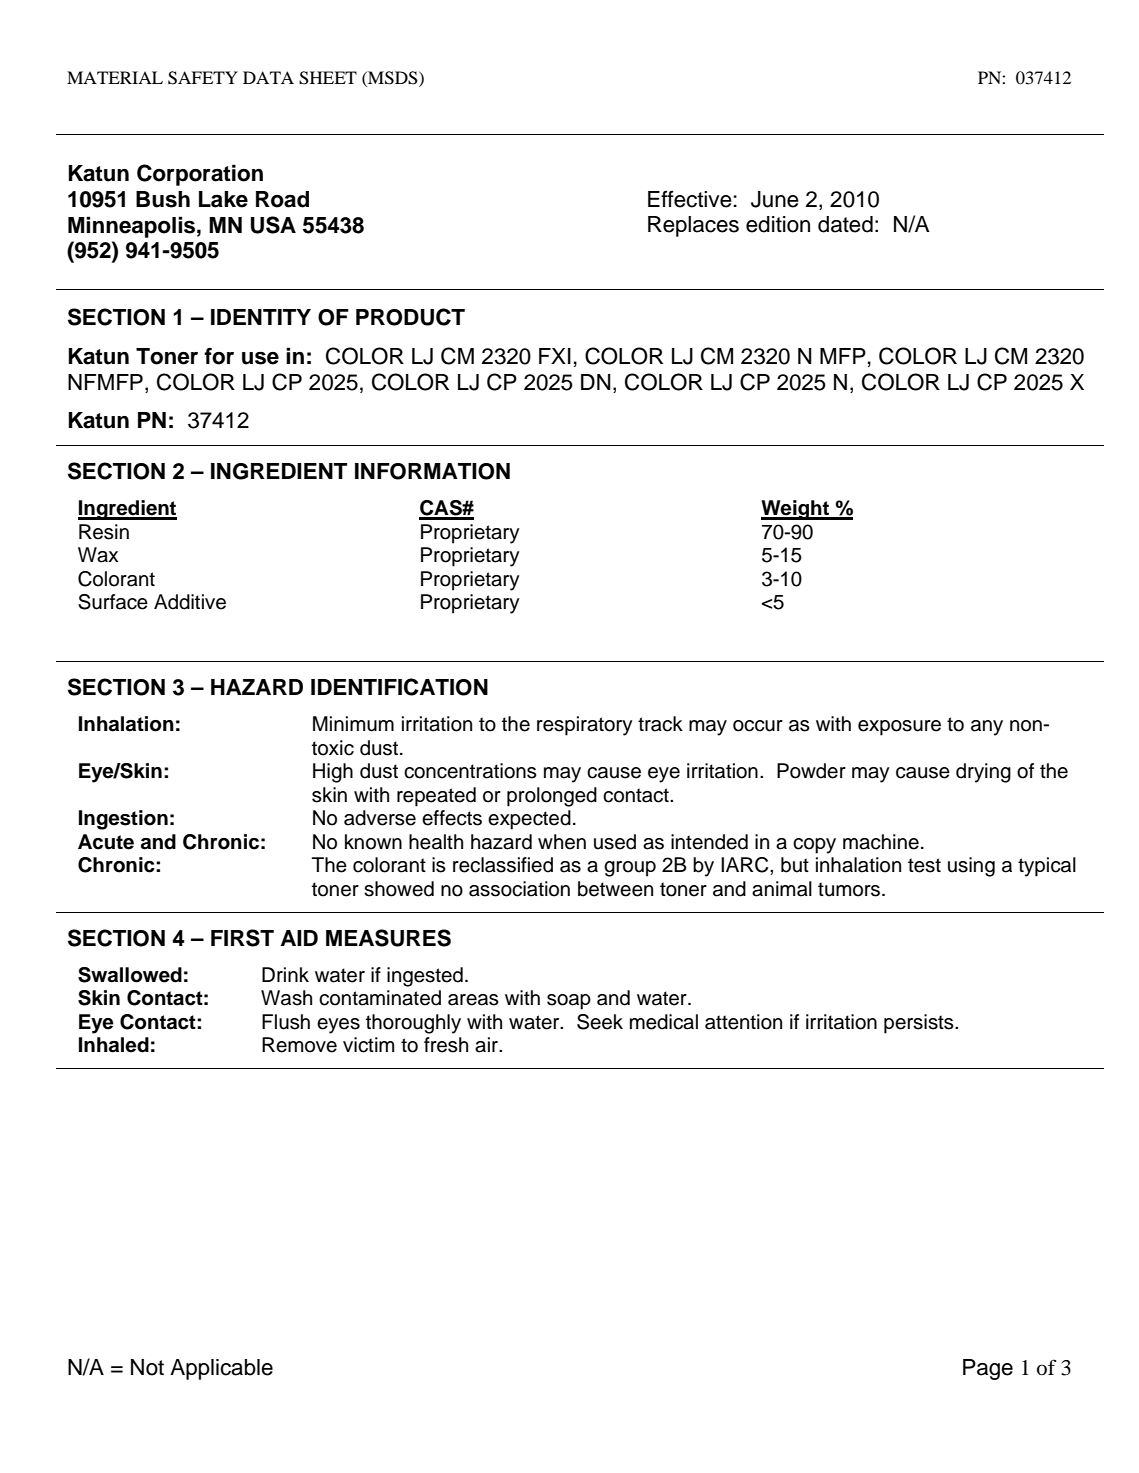 The width and height of the screenshot is (1139, 1473). What do you see at coordinates (203, 78) in the screenshot?
I see `SAFETY` at bounding box center [203, 78].
